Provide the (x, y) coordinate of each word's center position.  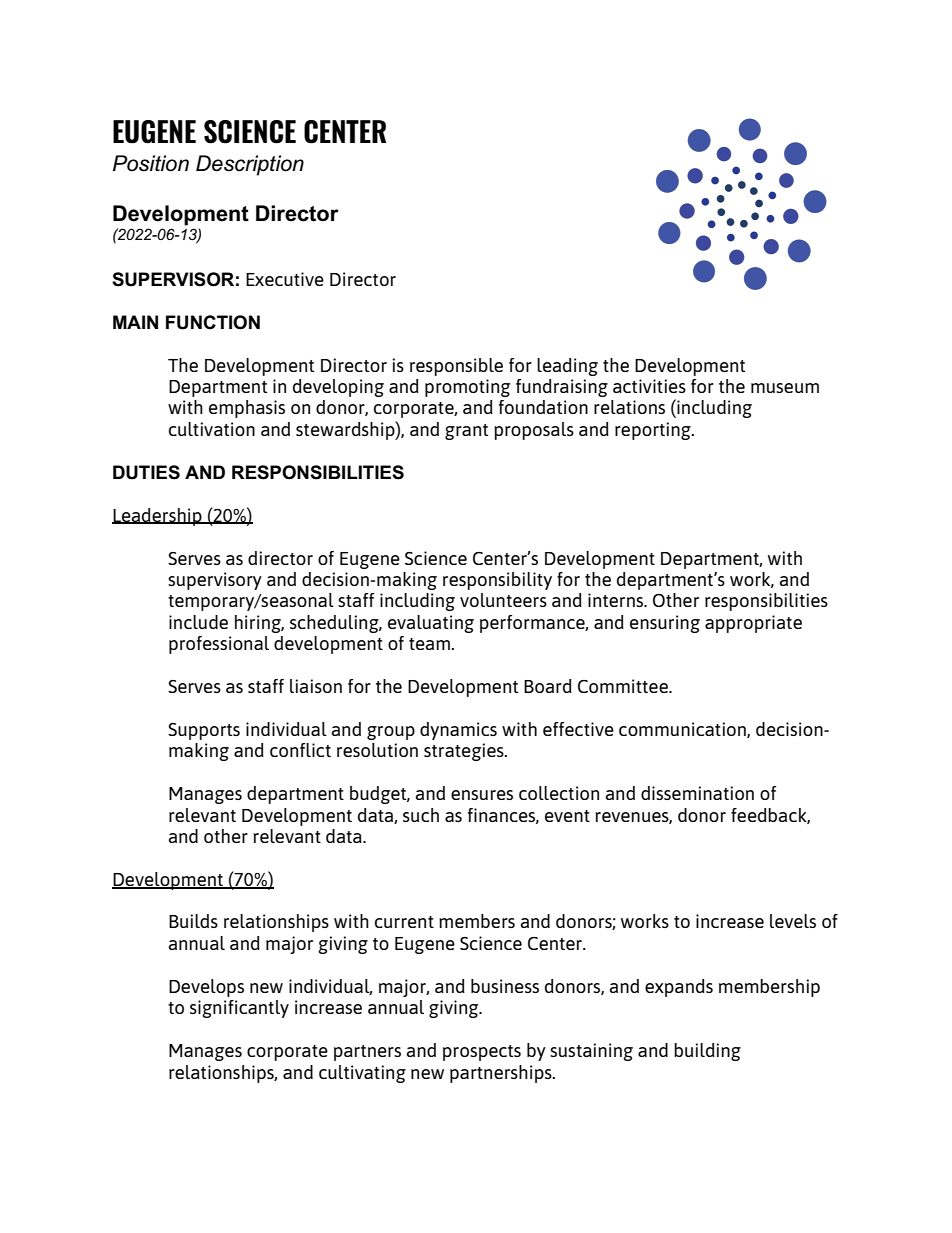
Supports (204, 731)
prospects (482, 1053)
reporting (654, 431)
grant (466, 432)
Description (250, 165)
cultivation (212, 429)
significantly (239, 1009)
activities (649, 386)
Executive (285, 279)
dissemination (697, 793)
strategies (465, 752)
